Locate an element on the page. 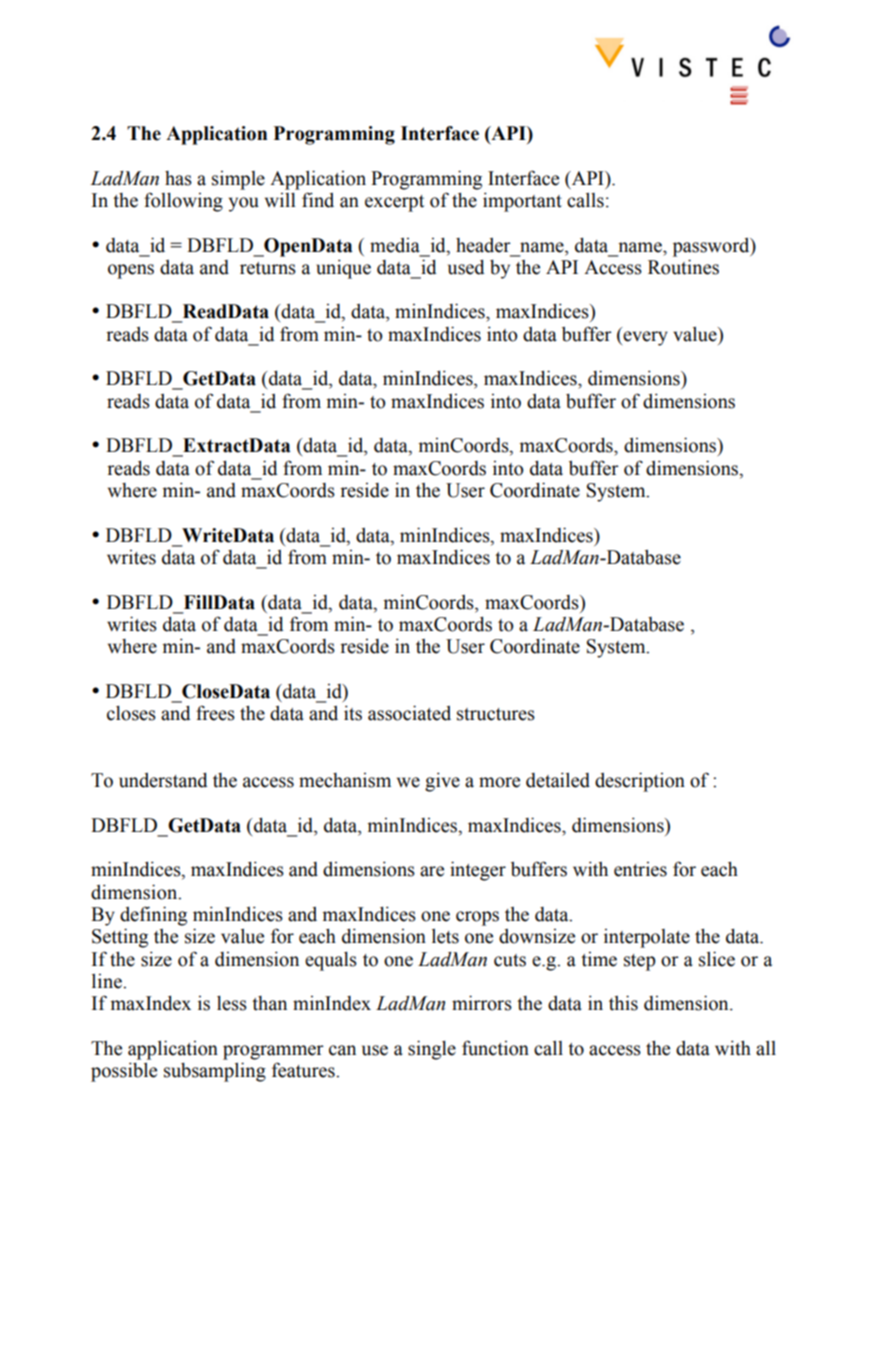 Image resolution: width=896 pixels, height=1345 pixels. frees is located at coordinates (215, 713).
